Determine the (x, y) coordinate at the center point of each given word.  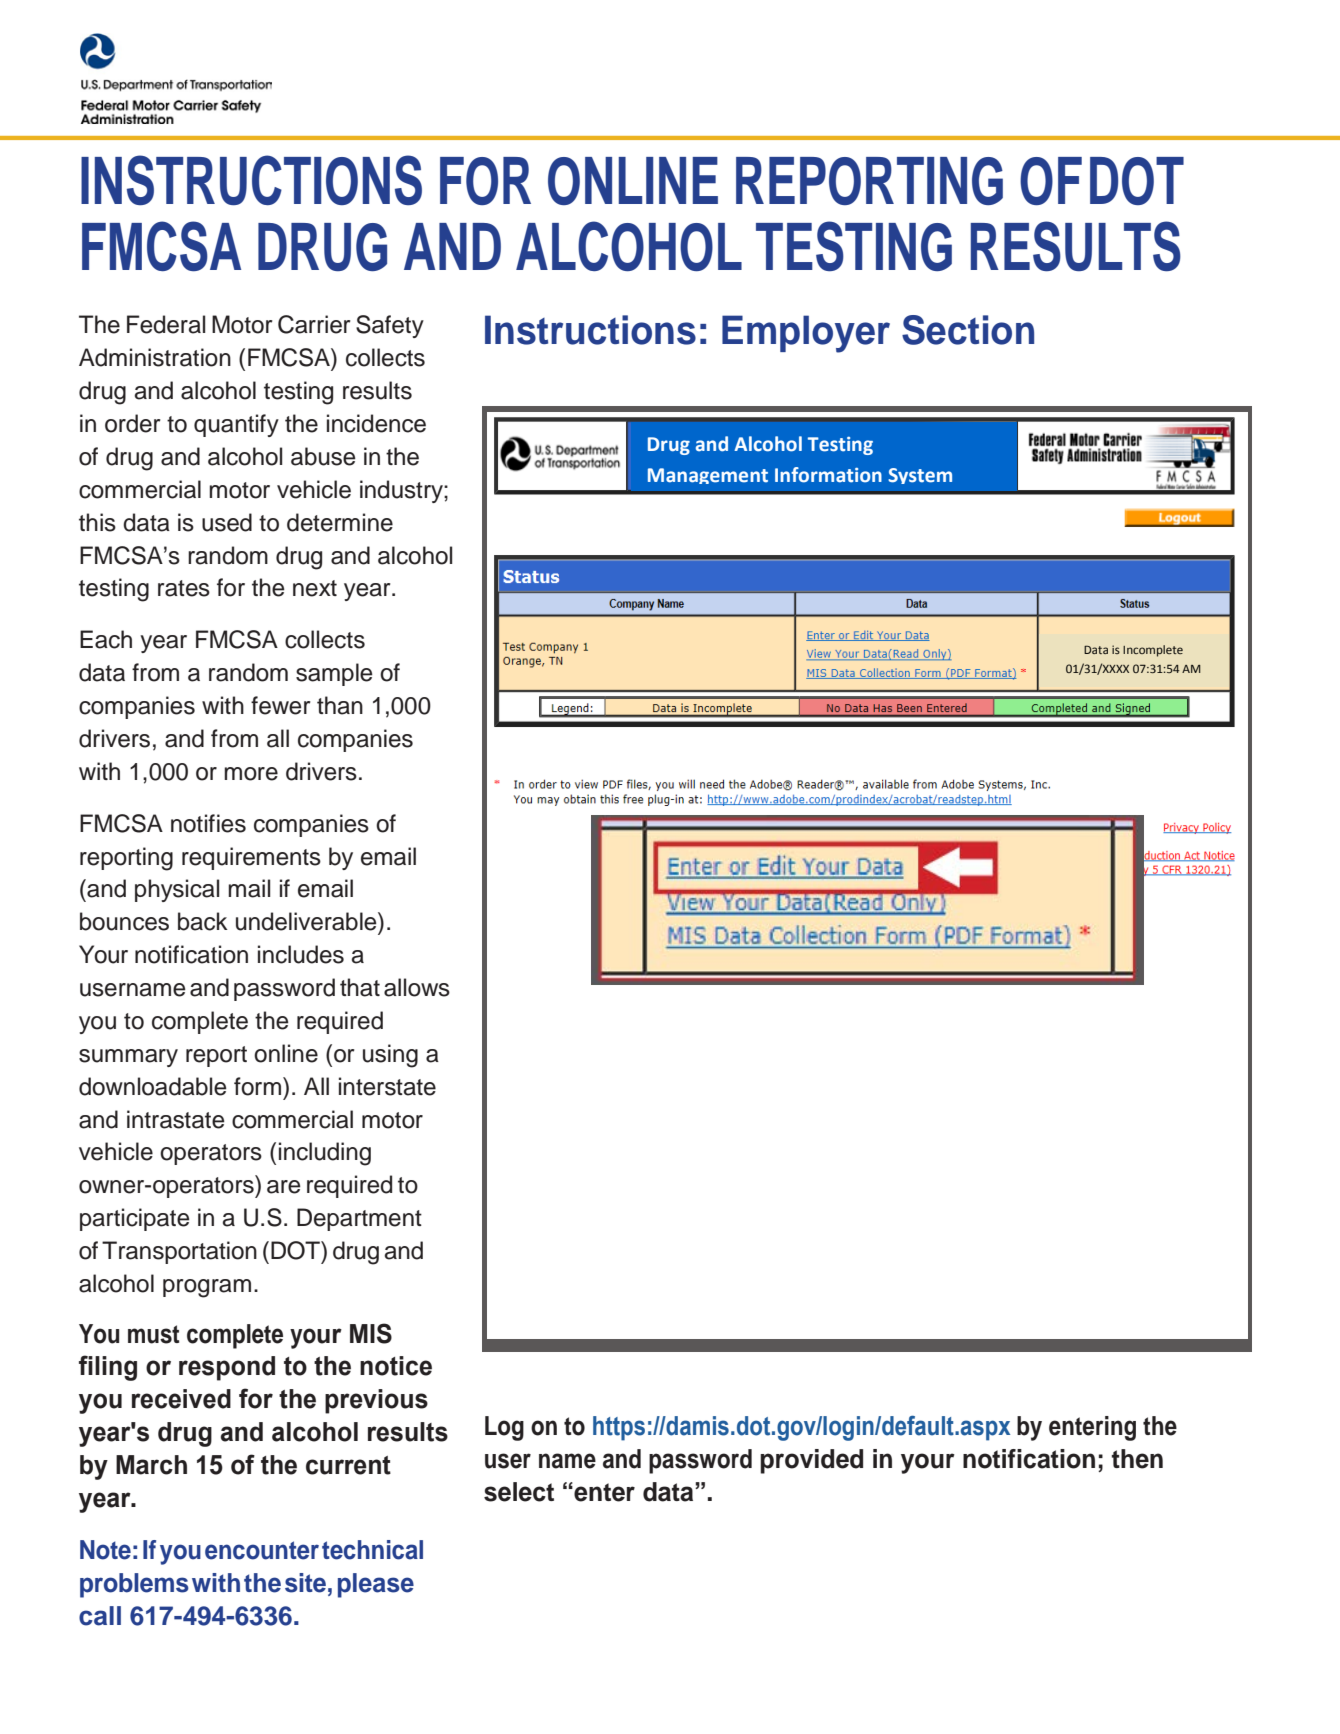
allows (417, 987)
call (100, 1616)
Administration (155, 357)
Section (968, 330)
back (203, 921)
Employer (806, 334)
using (390, 1056)
